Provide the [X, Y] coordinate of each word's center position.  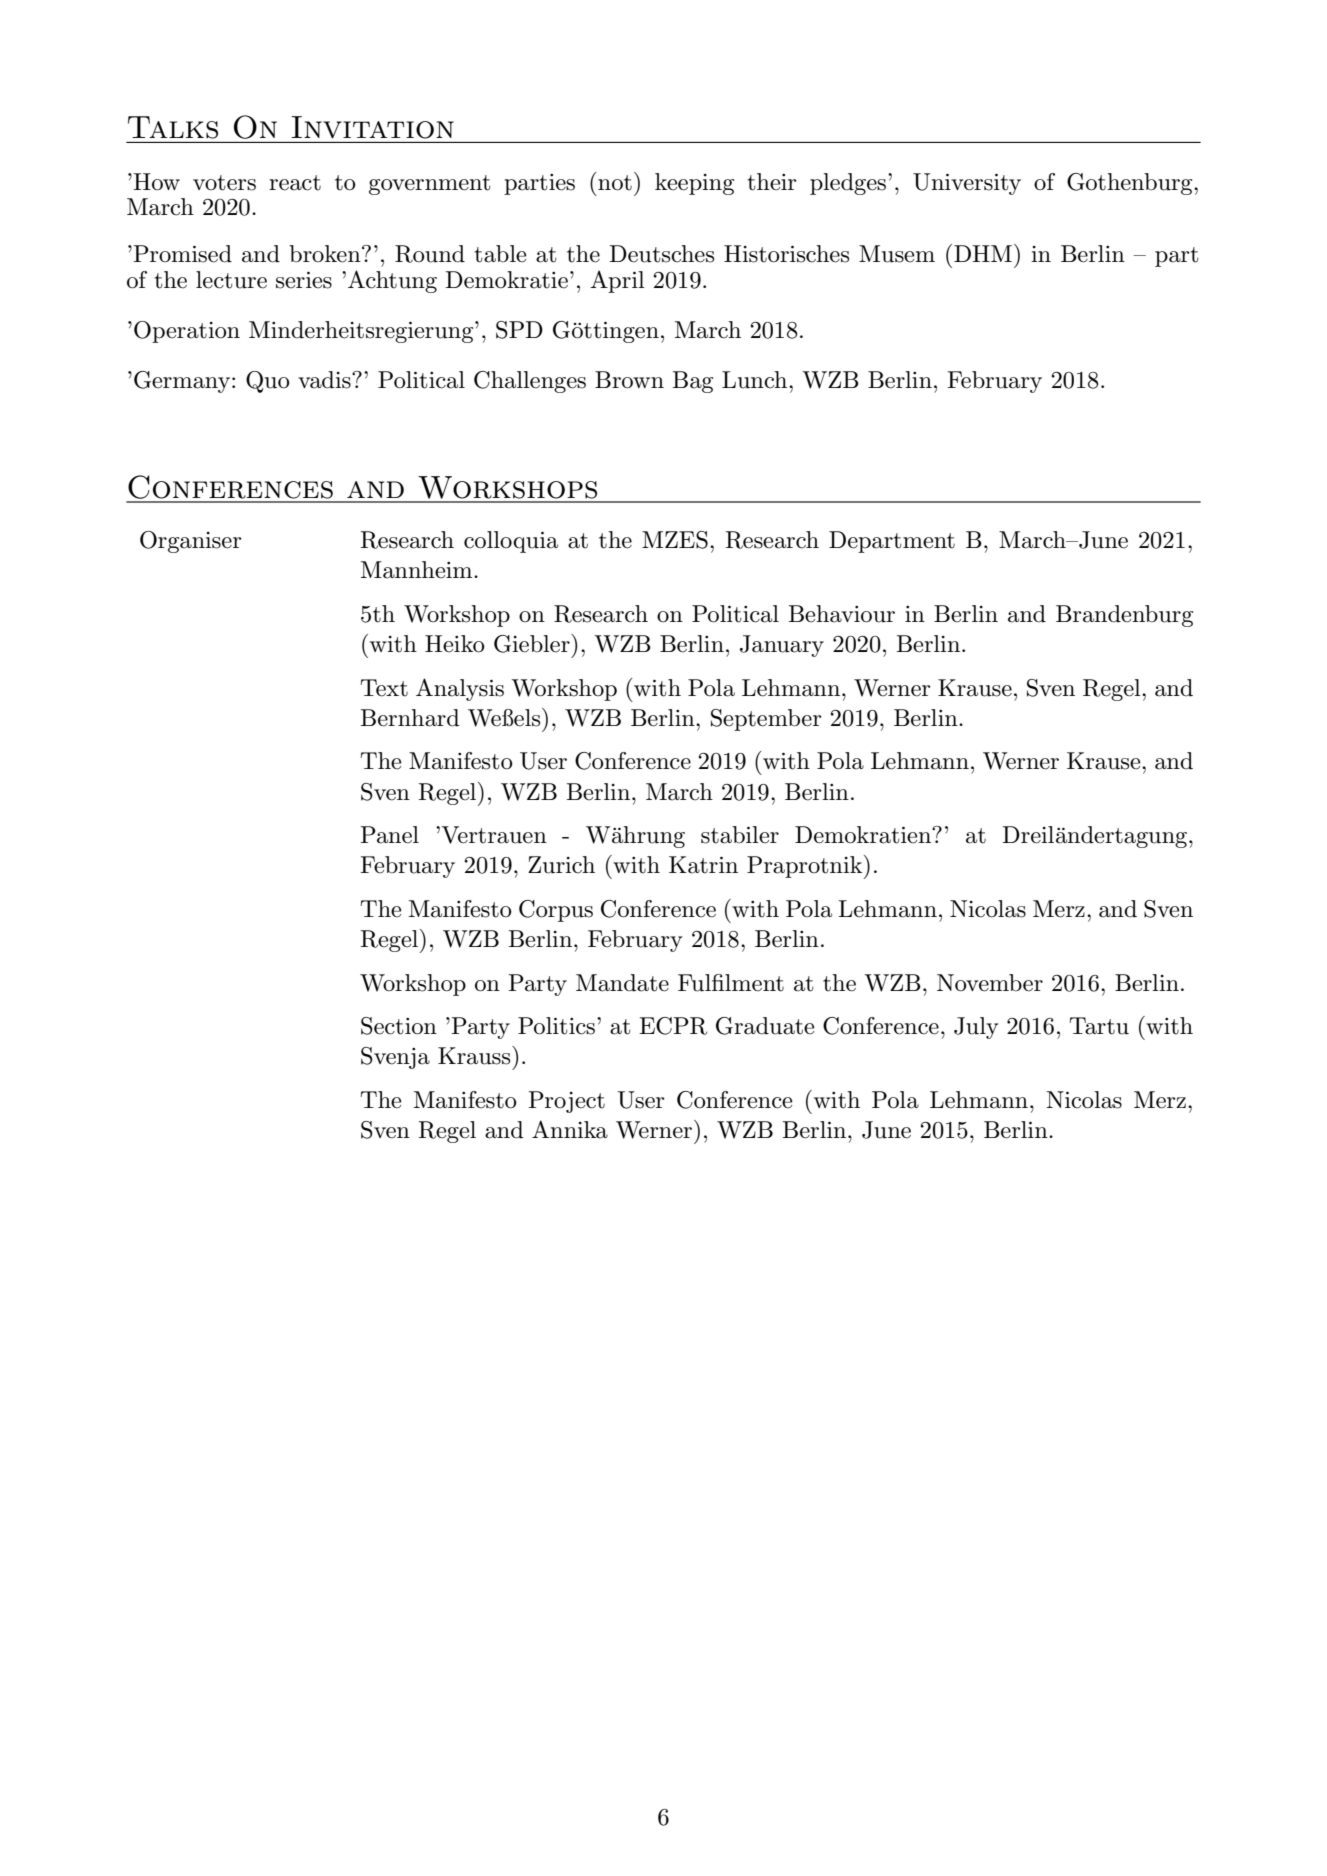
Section [399, 1026]
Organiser [191, 542]
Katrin [703, 865]
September [766, 720]
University [967, 184]
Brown [629, 380]
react [295, 183]
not [615, 183]
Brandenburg [1124, 616]
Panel [390, 835]
